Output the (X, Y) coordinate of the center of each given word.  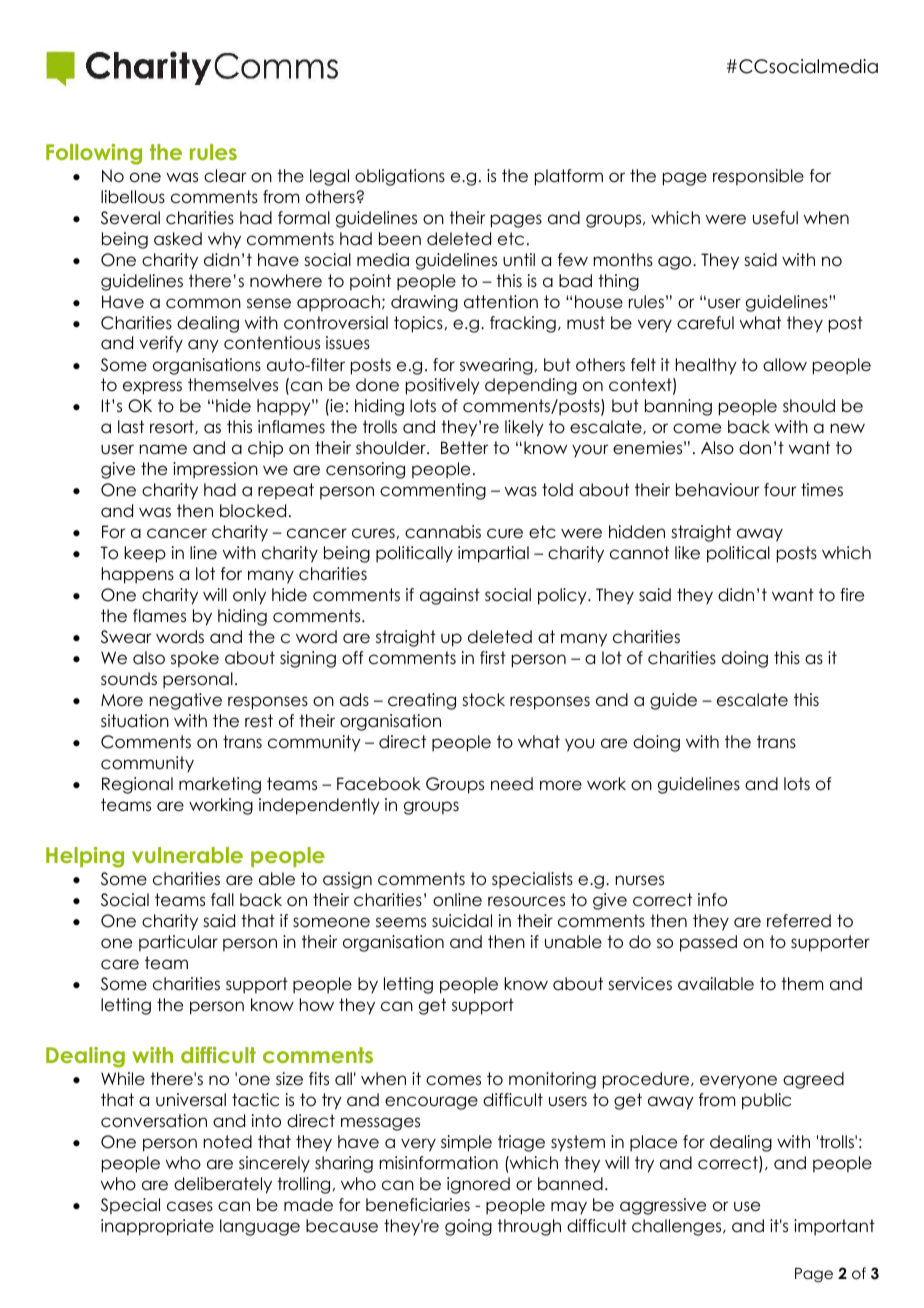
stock (483, 700)
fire (852, 595)
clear (225, 176)
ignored (478, 1185)
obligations (400, 177)
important (834, 1227)
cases (190, 1206)
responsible (758, 177)
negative (186, 701)
